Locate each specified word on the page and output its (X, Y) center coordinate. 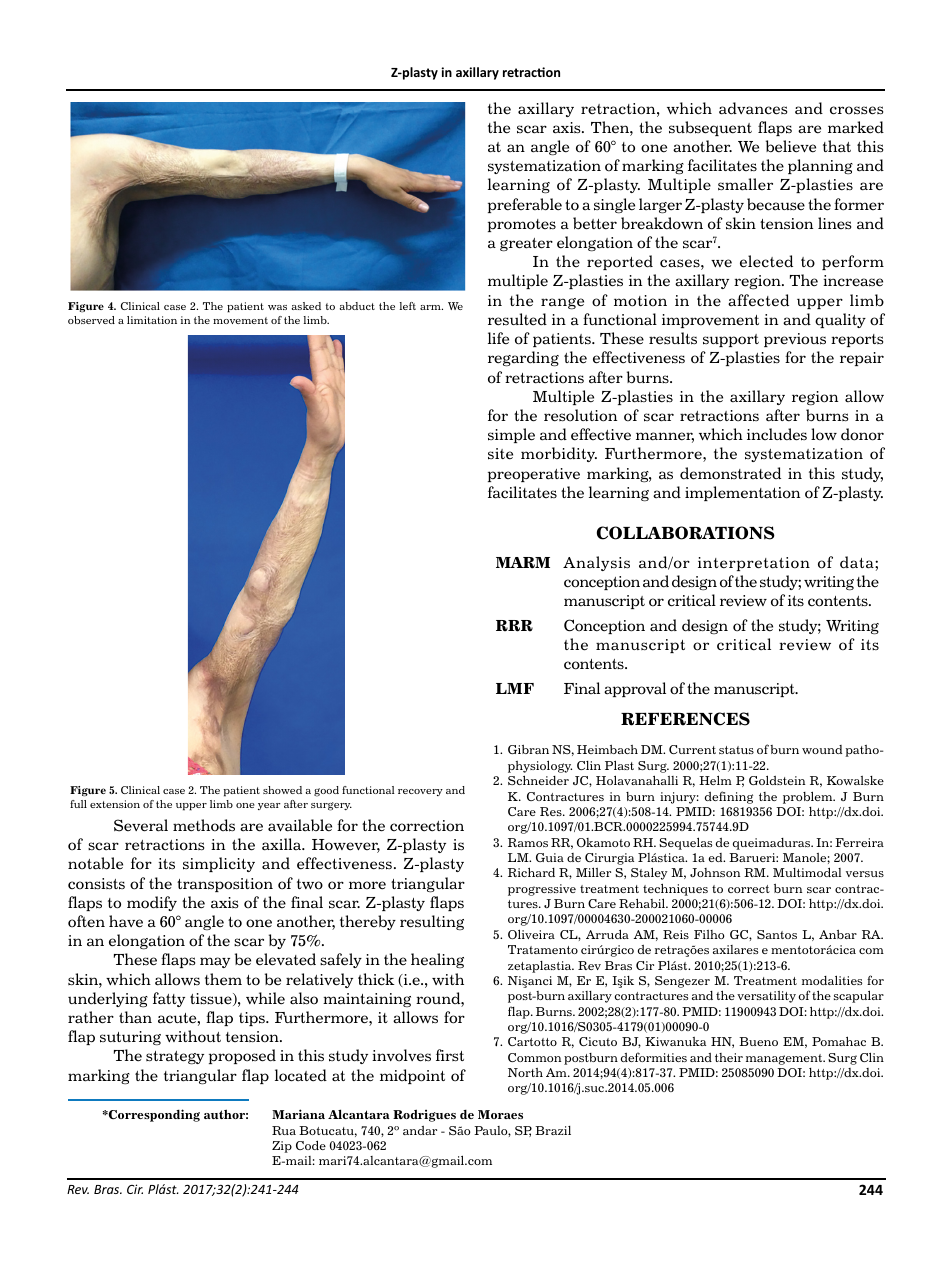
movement (240, 320)
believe (791, 146)
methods (204, 825)
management (785, 1059)
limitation (152, 320)
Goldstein (777, 780)
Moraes (500, 1114)
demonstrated (730, 473)
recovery (420, 792)
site (500, 454)
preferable (525, 205)
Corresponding (153, 1115)
